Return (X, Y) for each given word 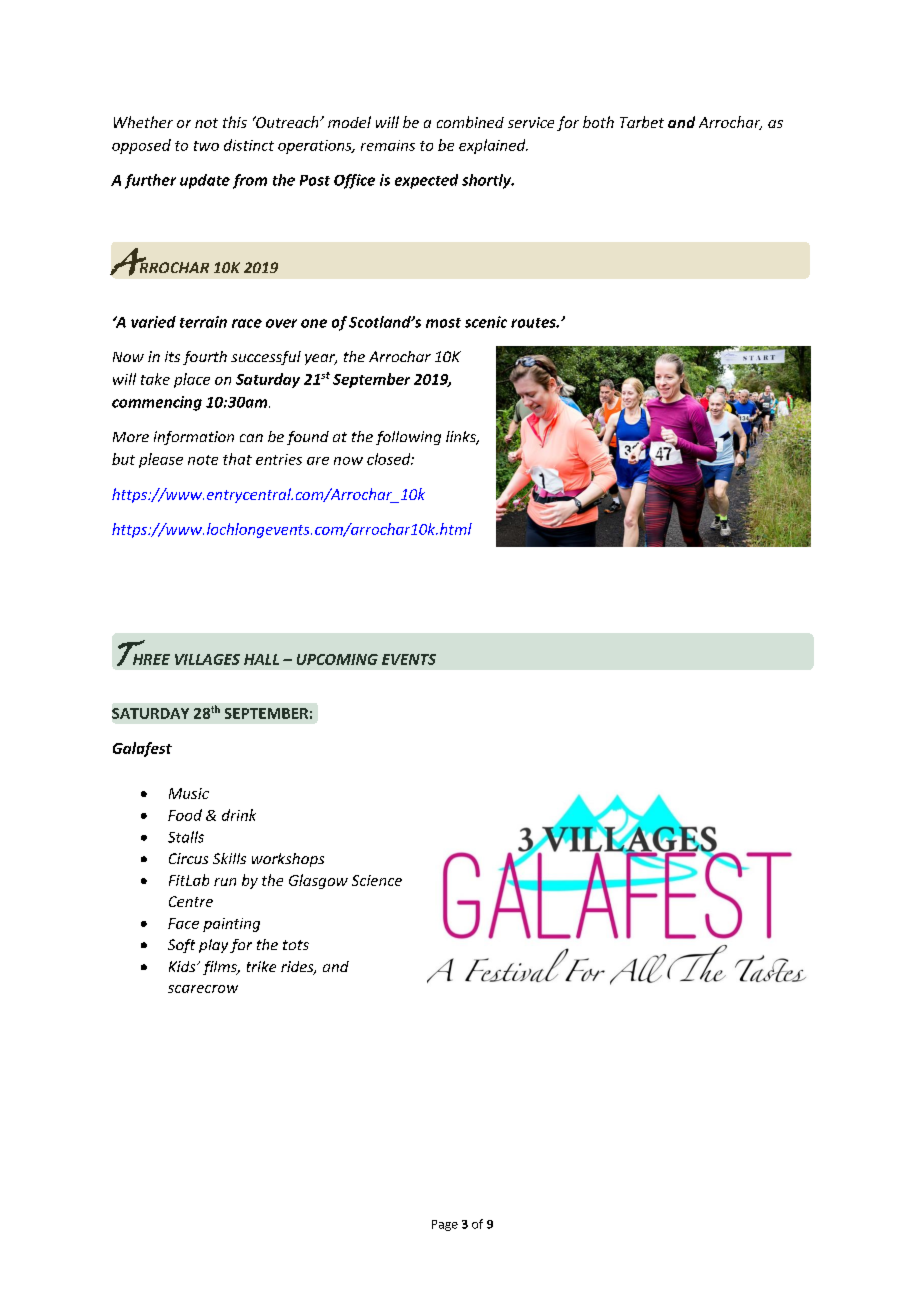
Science (377, 880)
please (161, 460)
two (206, 146)
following (408, 438)
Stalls (186, 837)
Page (445, 1225)
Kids (183, 966)
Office (354, 181)
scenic (486, 322)
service (531, 122)
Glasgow (318, 881)
